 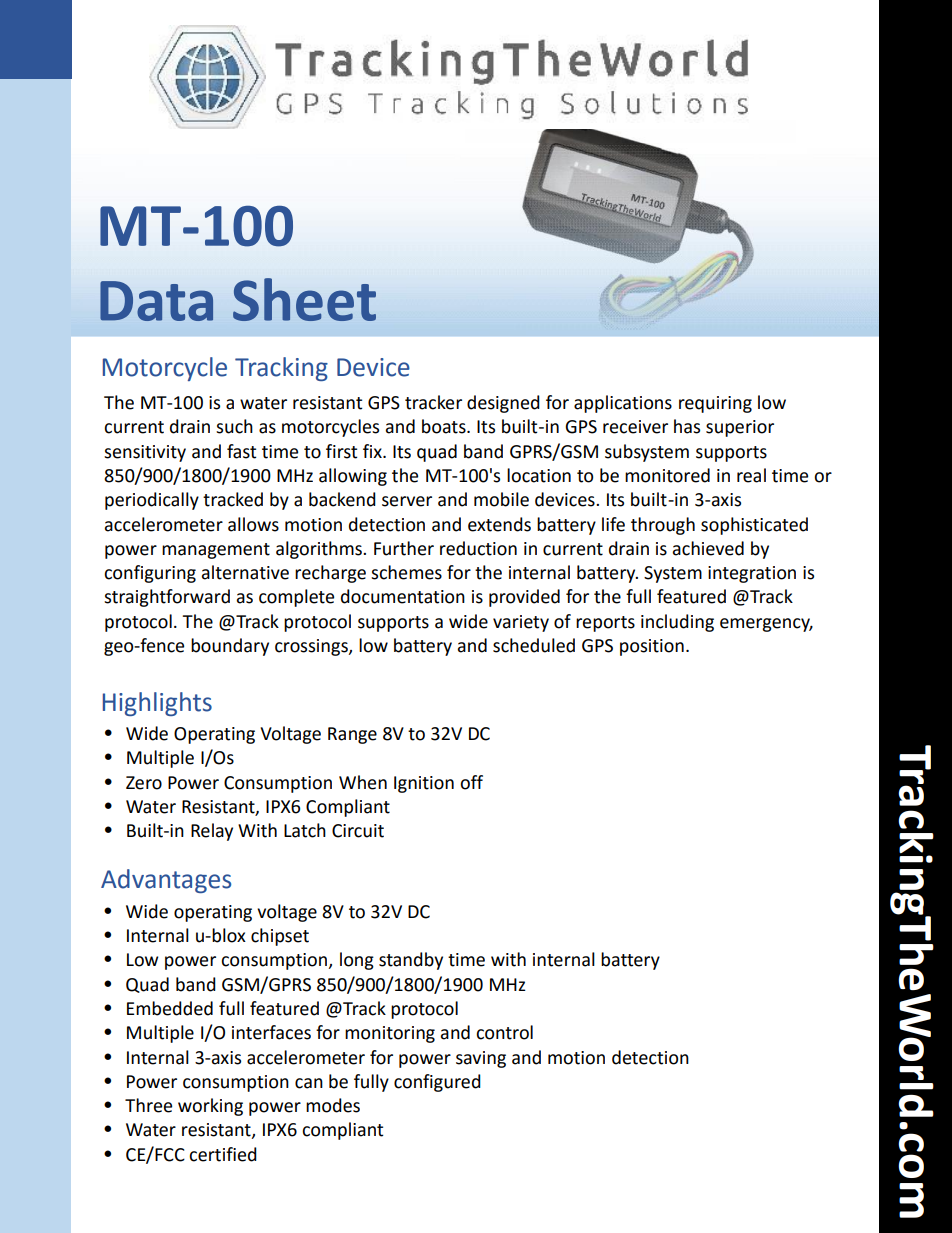 What do you see at coordinates (667, 475) in the screenshot?
I see `monitored` at bounding box center [667, 475].
